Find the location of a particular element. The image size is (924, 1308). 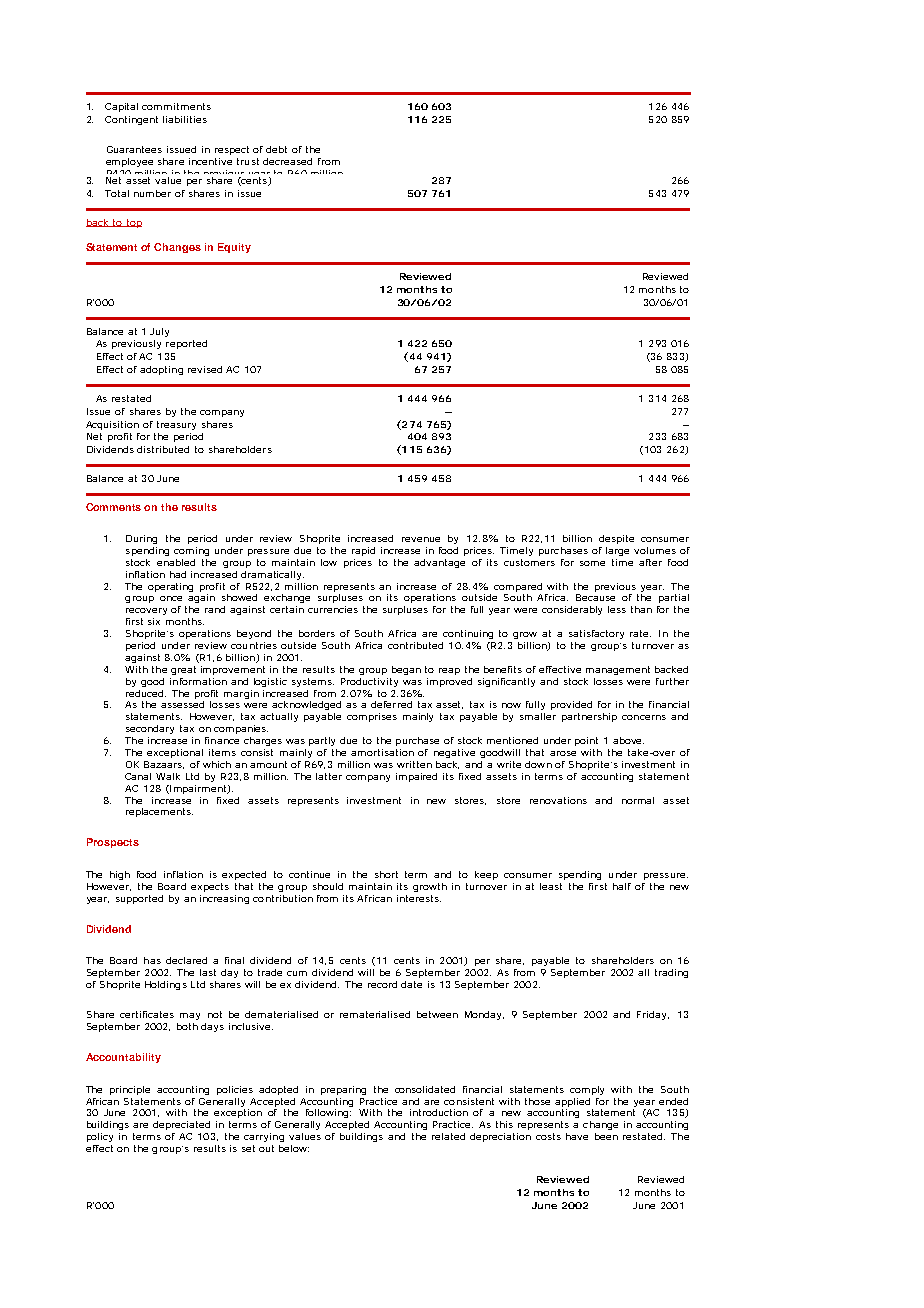

introduction is located at coordinates (439, 1112).
